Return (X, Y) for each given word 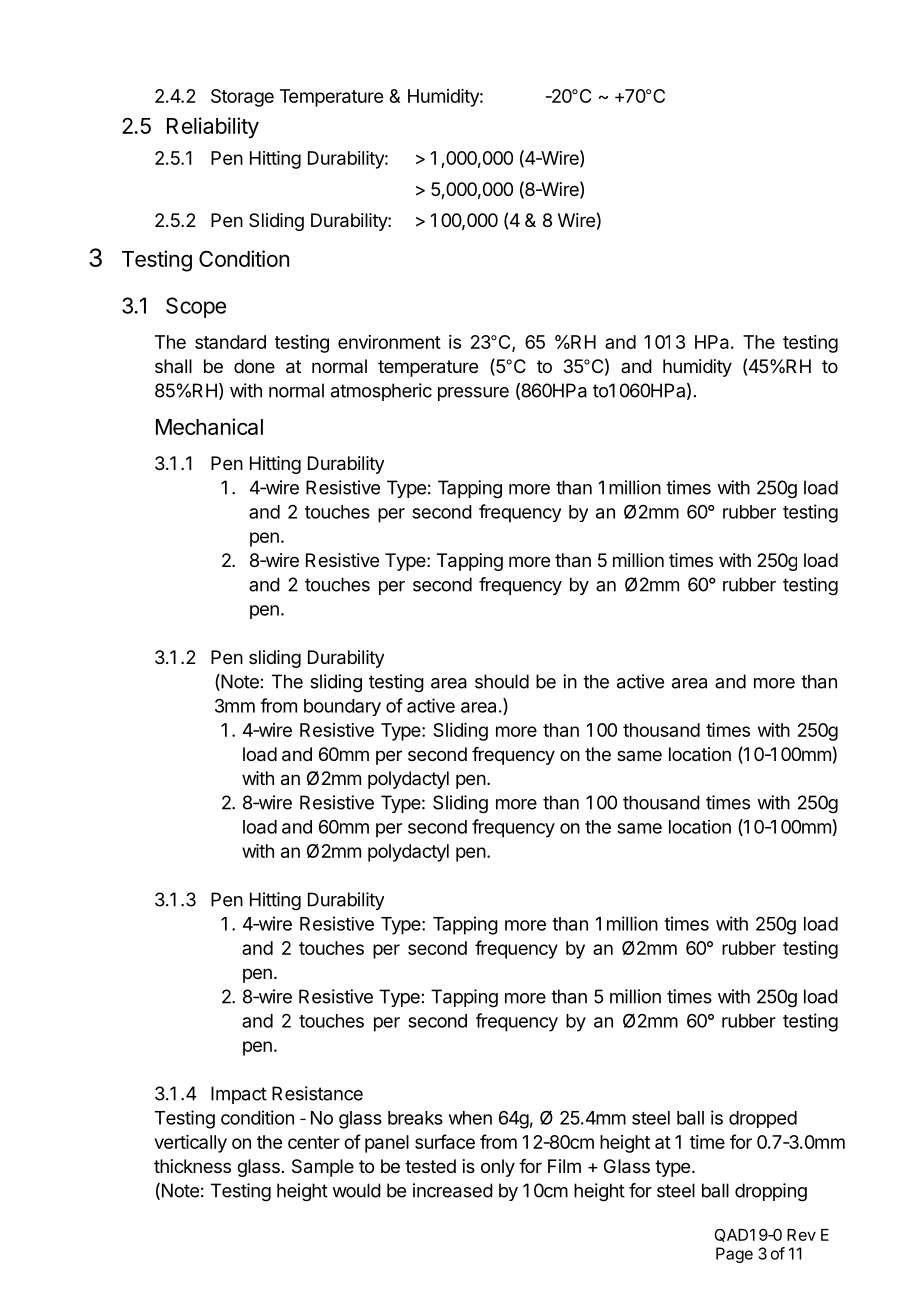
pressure (473, 394)
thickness (192, 1166)
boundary (342, 707)
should (502, 681)
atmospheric (381, 392)
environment (389, 342)
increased (453, 1190)
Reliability (213, 128)
